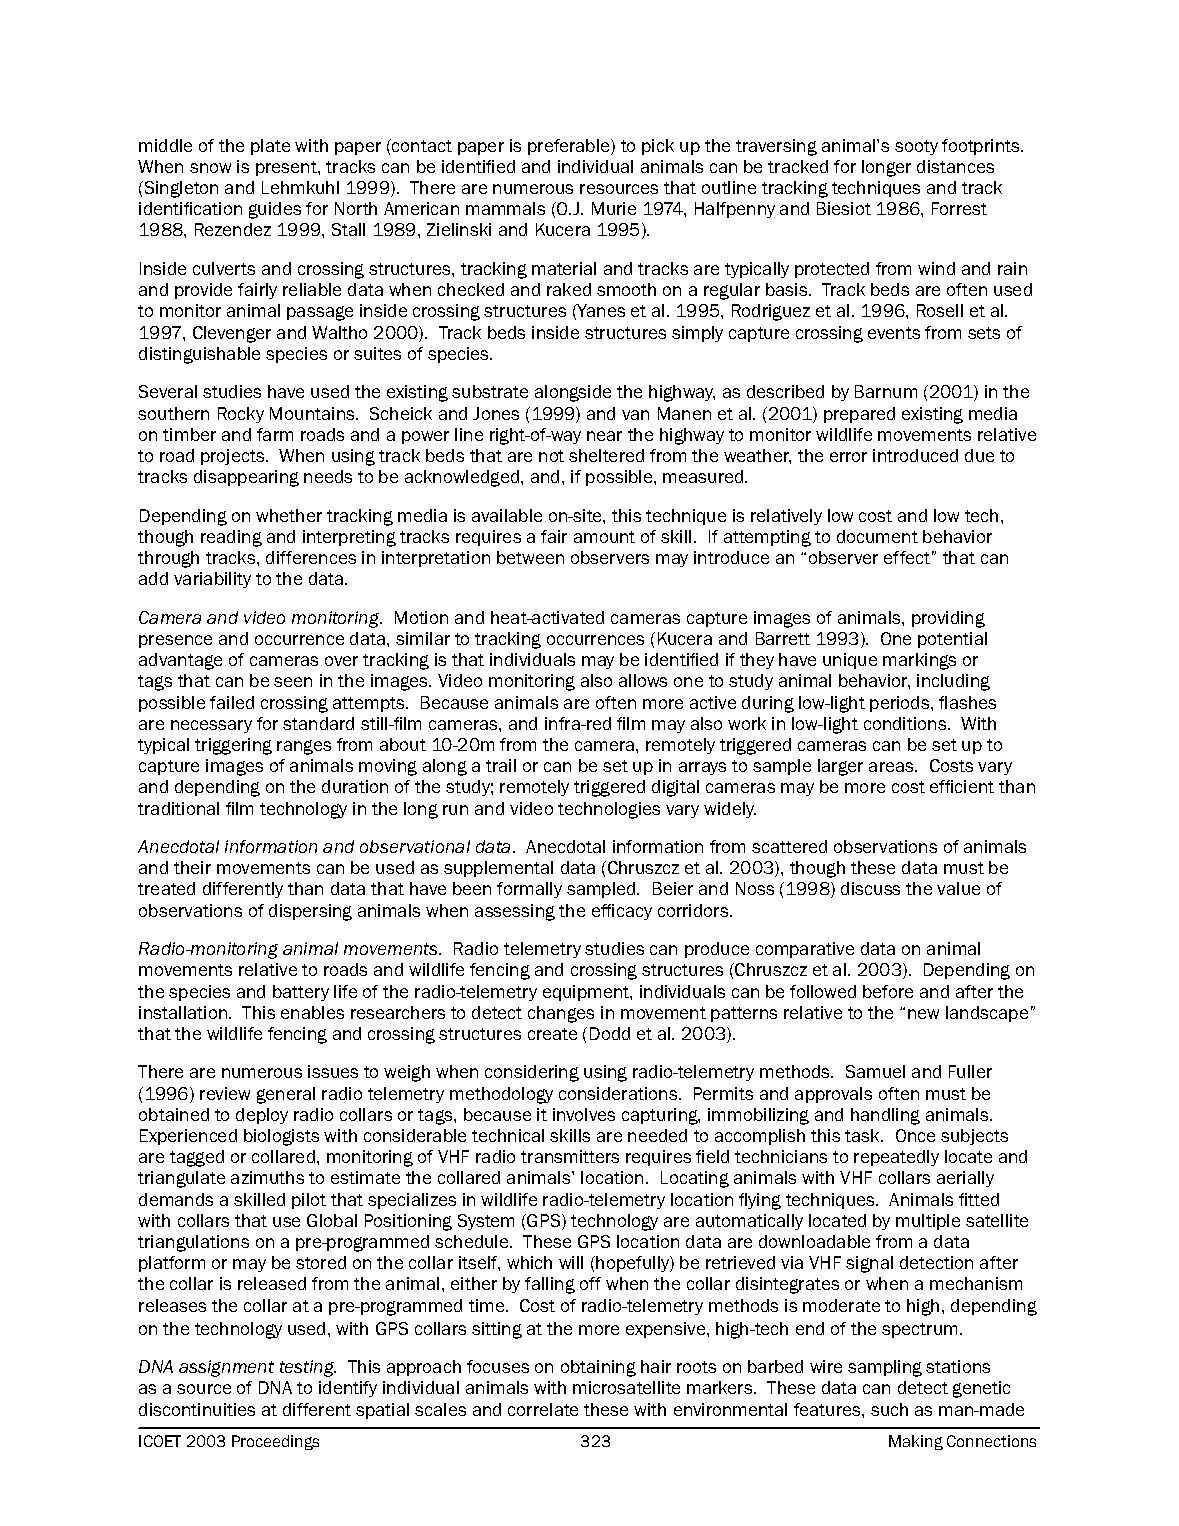 The width and height of the image is (1179, 1526). I want to click on transmitters, so click(570, 1156).
